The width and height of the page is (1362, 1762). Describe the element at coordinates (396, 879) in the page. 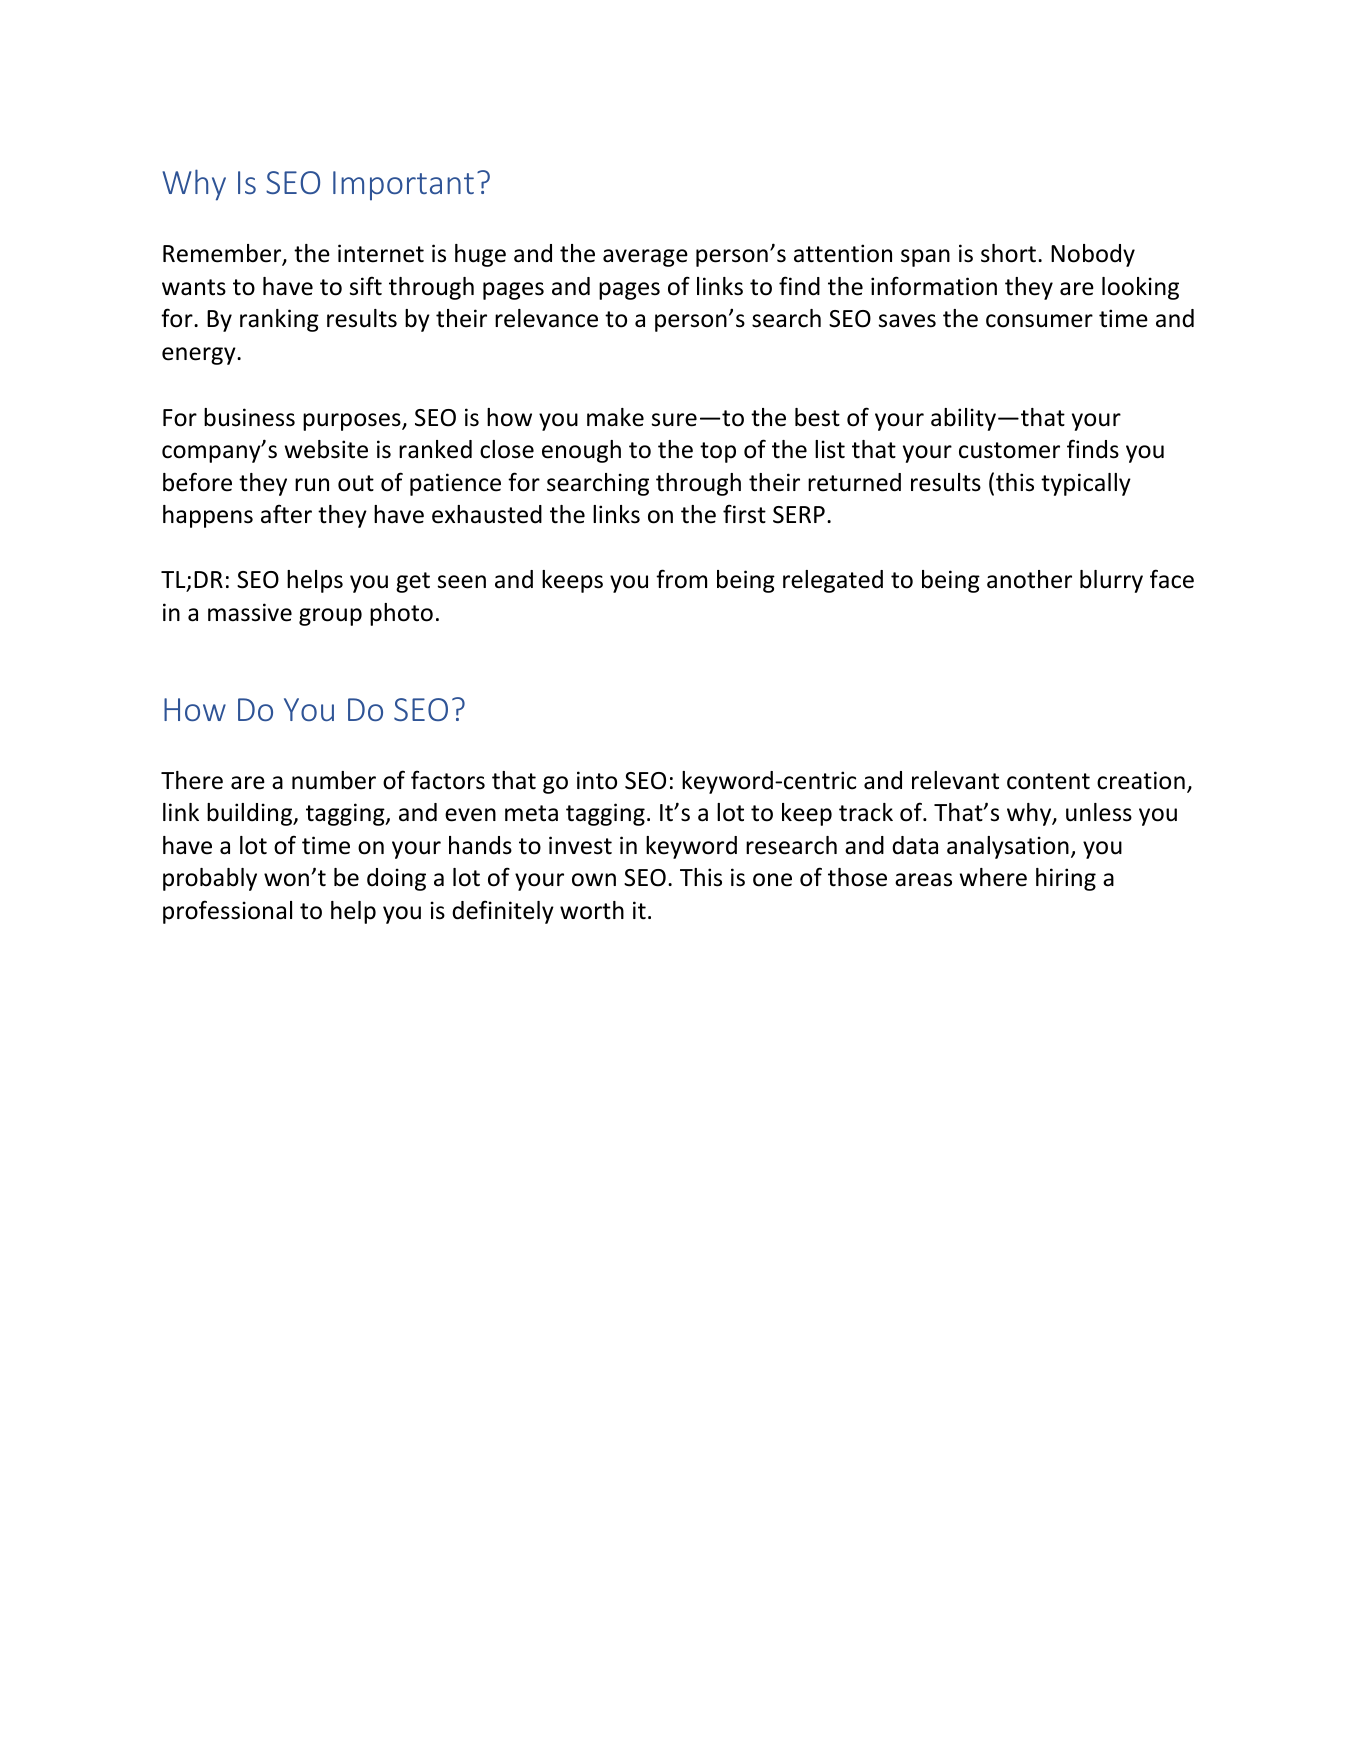

I see `doing` at that location.
